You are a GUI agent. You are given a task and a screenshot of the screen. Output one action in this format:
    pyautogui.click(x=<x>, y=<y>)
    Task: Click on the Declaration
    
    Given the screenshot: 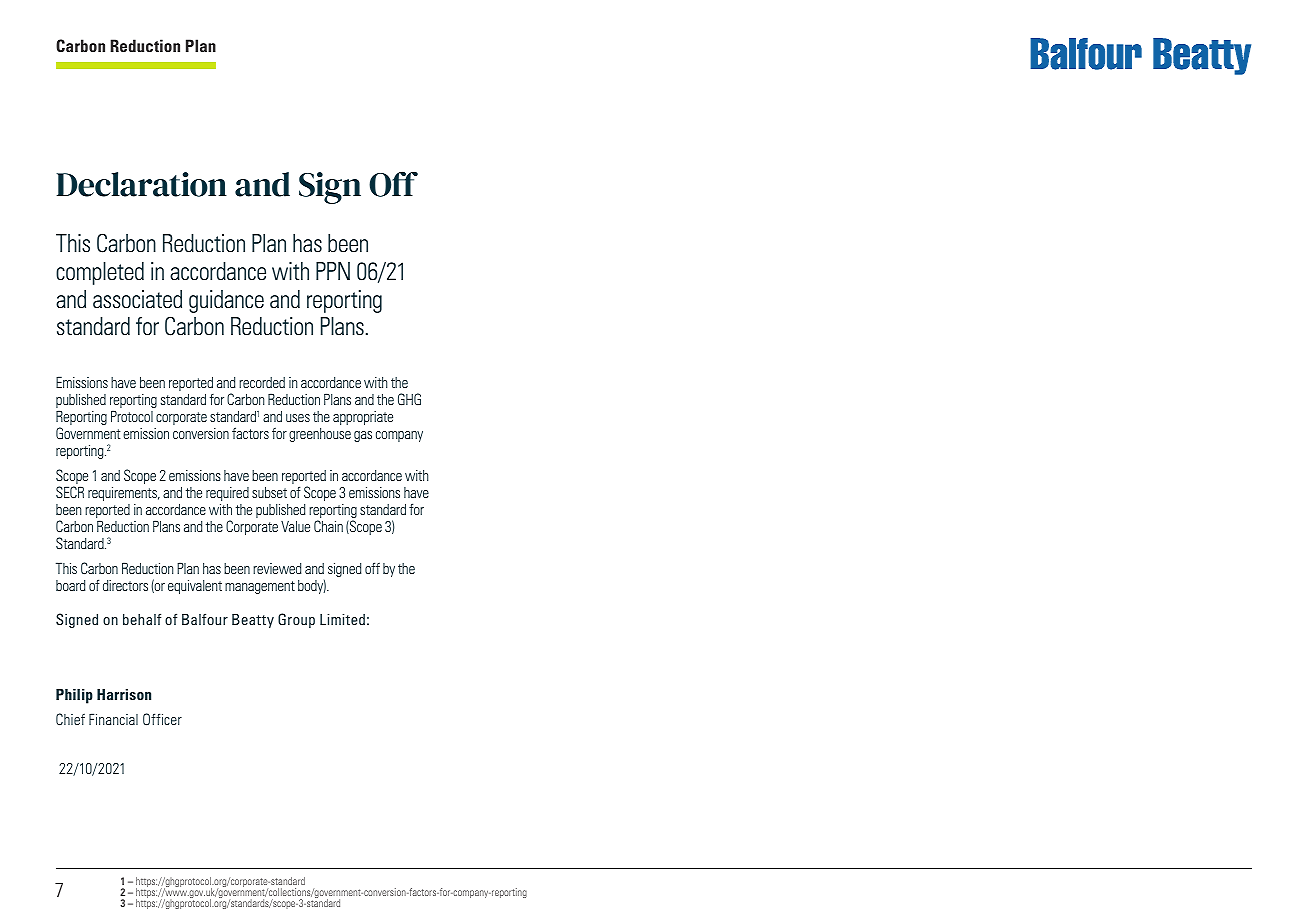 What is the action you would take?
    pyautogui.click(x=142, y=184)
